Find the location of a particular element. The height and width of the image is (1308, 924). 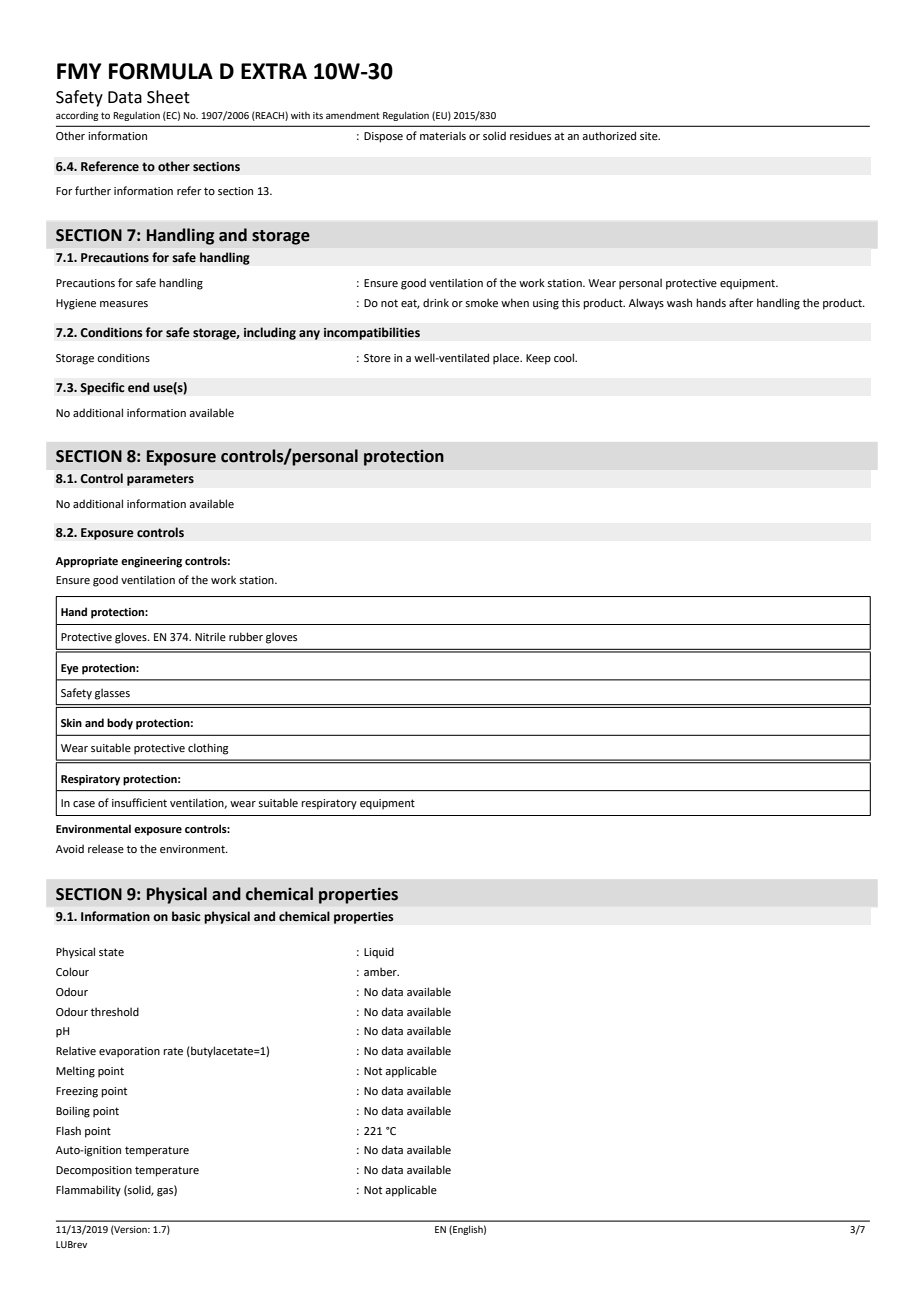

authorized is located at coordinates (609, 135).
